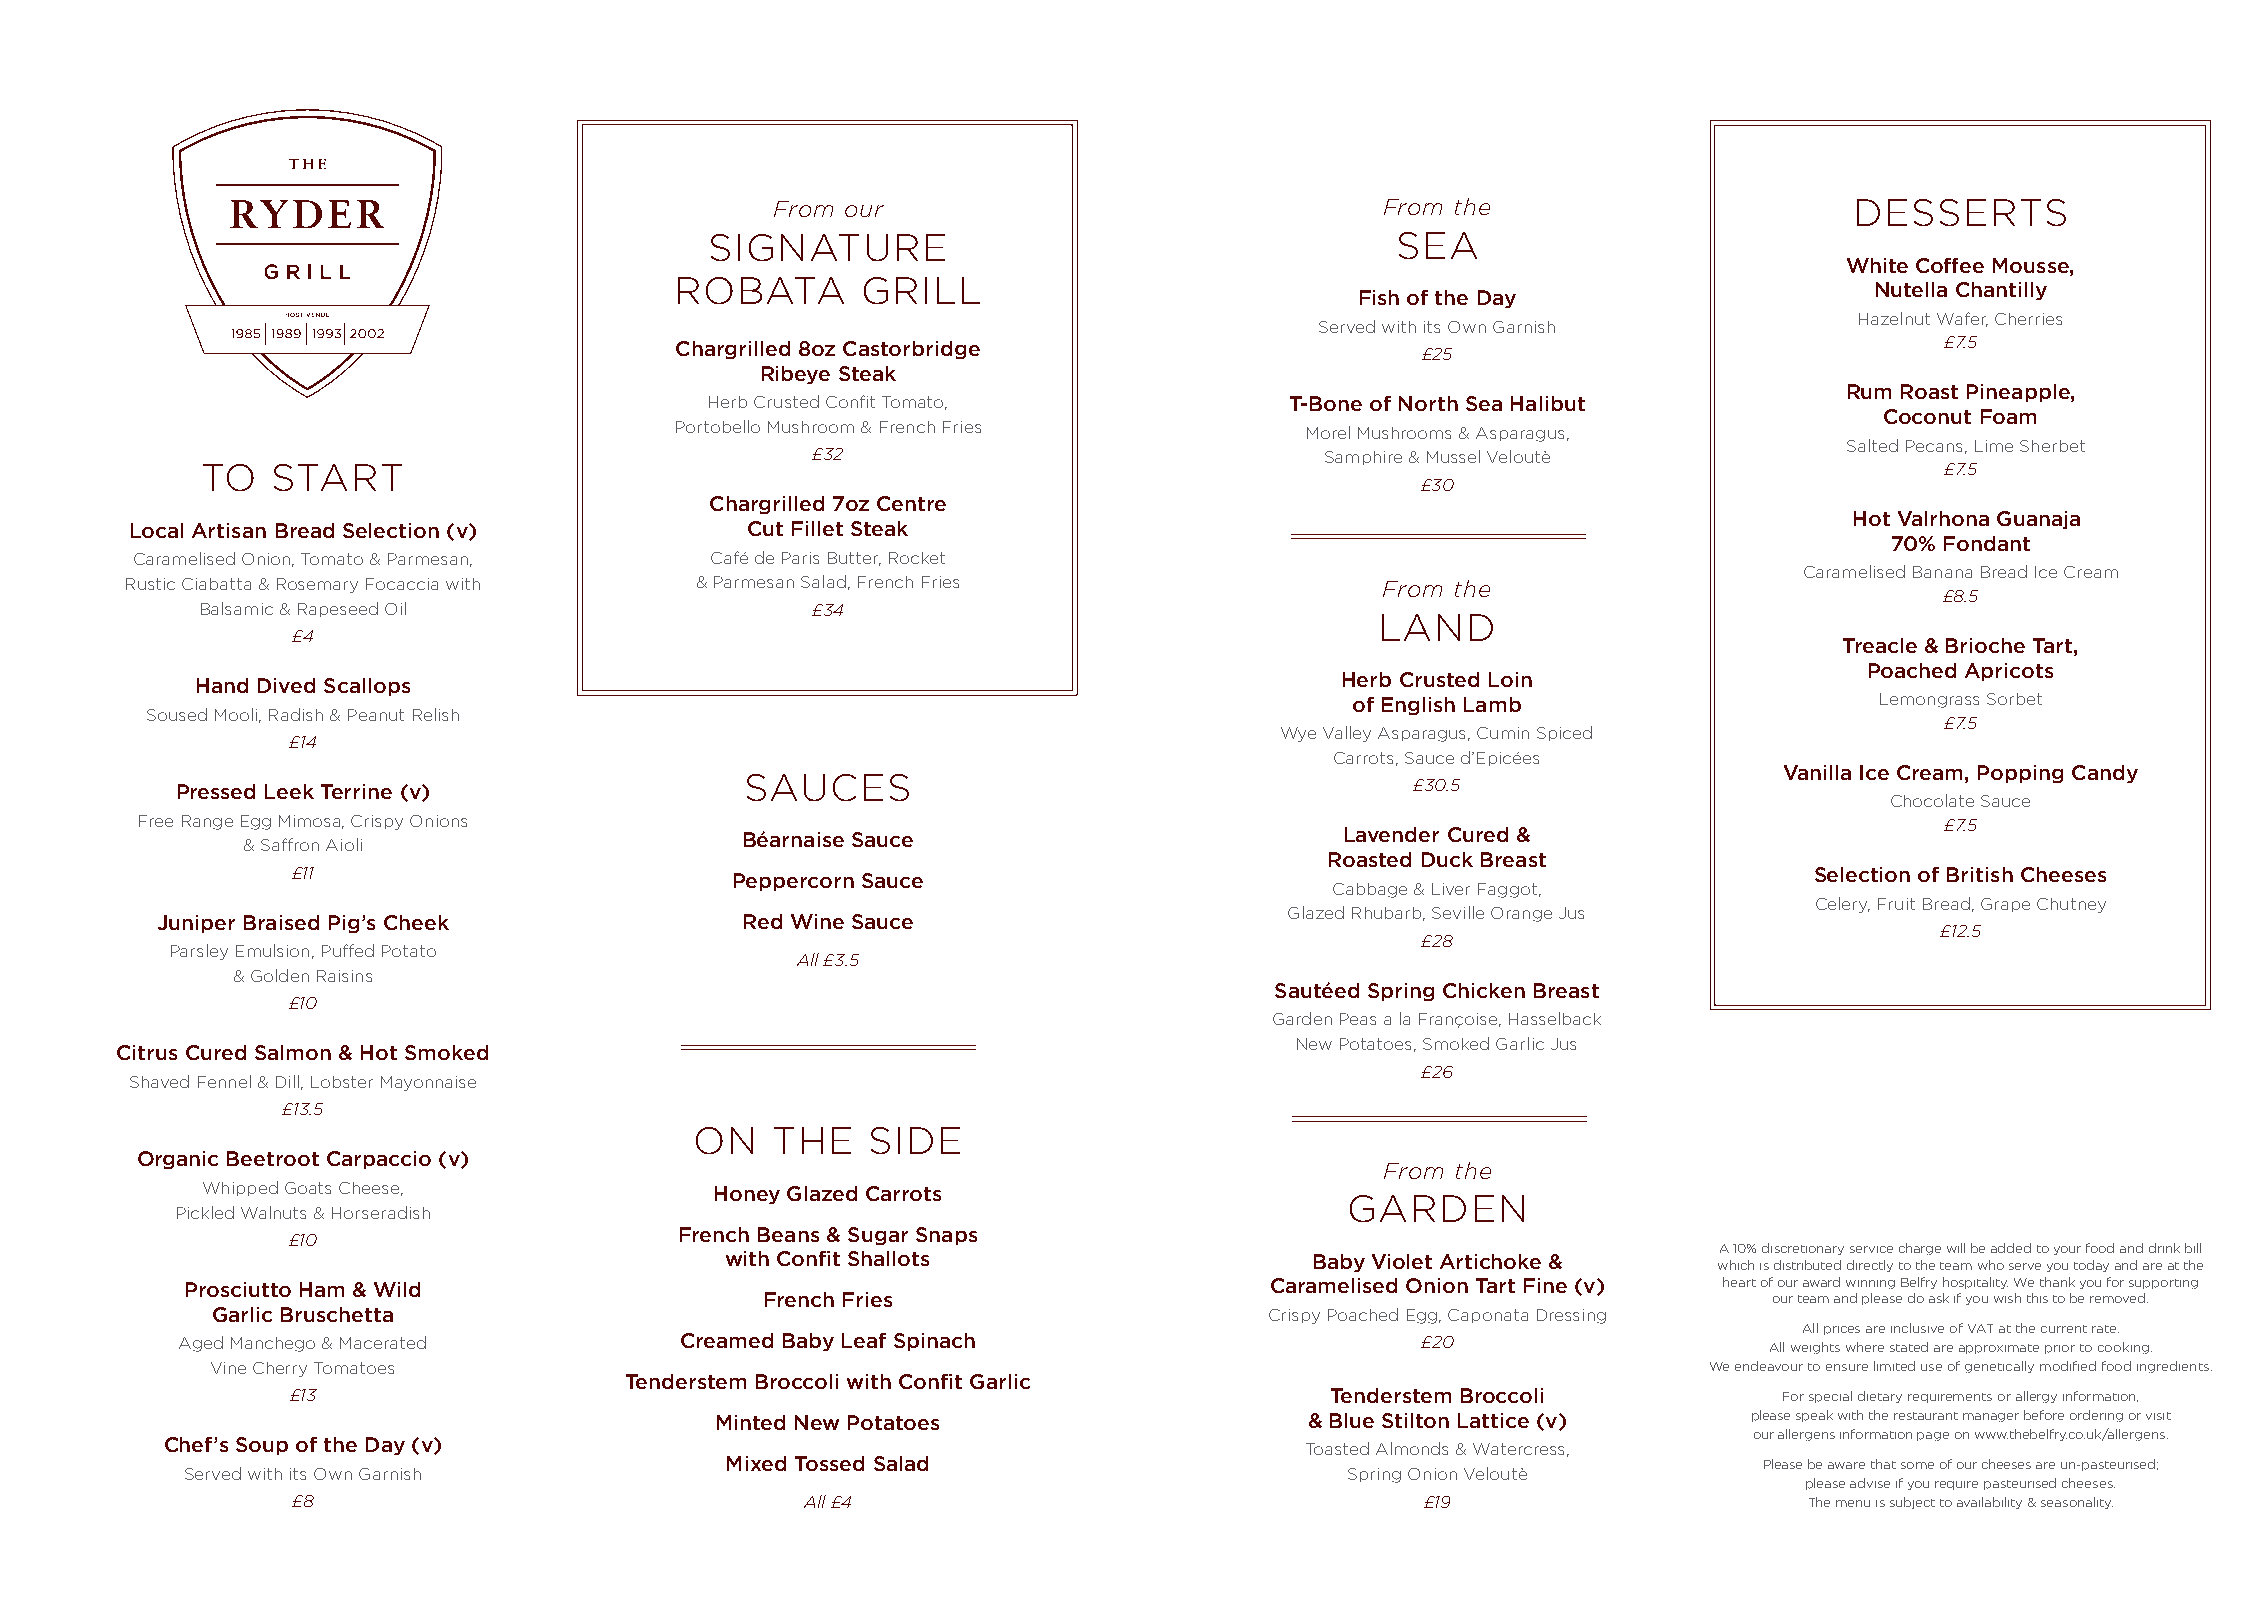  Describe the element at coordinates (1379, 297) in the image. I see `Fish` at that location.
